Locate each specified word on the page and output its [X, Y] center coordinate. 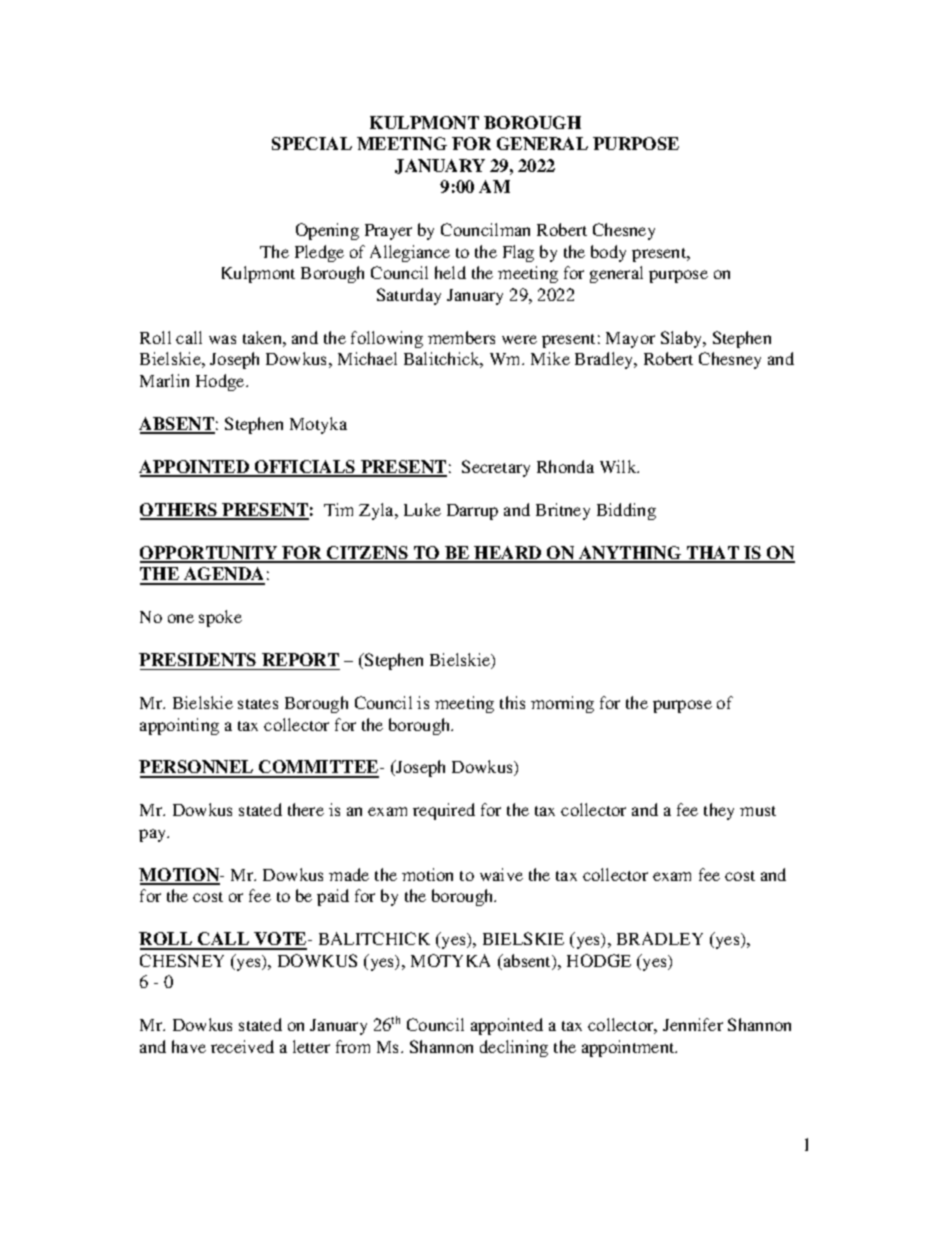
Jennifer [693, 1024]
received [242, 1046]
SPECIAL [312, 143]
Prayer [388, 232]
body [608, 253]
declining [514, 1048]
